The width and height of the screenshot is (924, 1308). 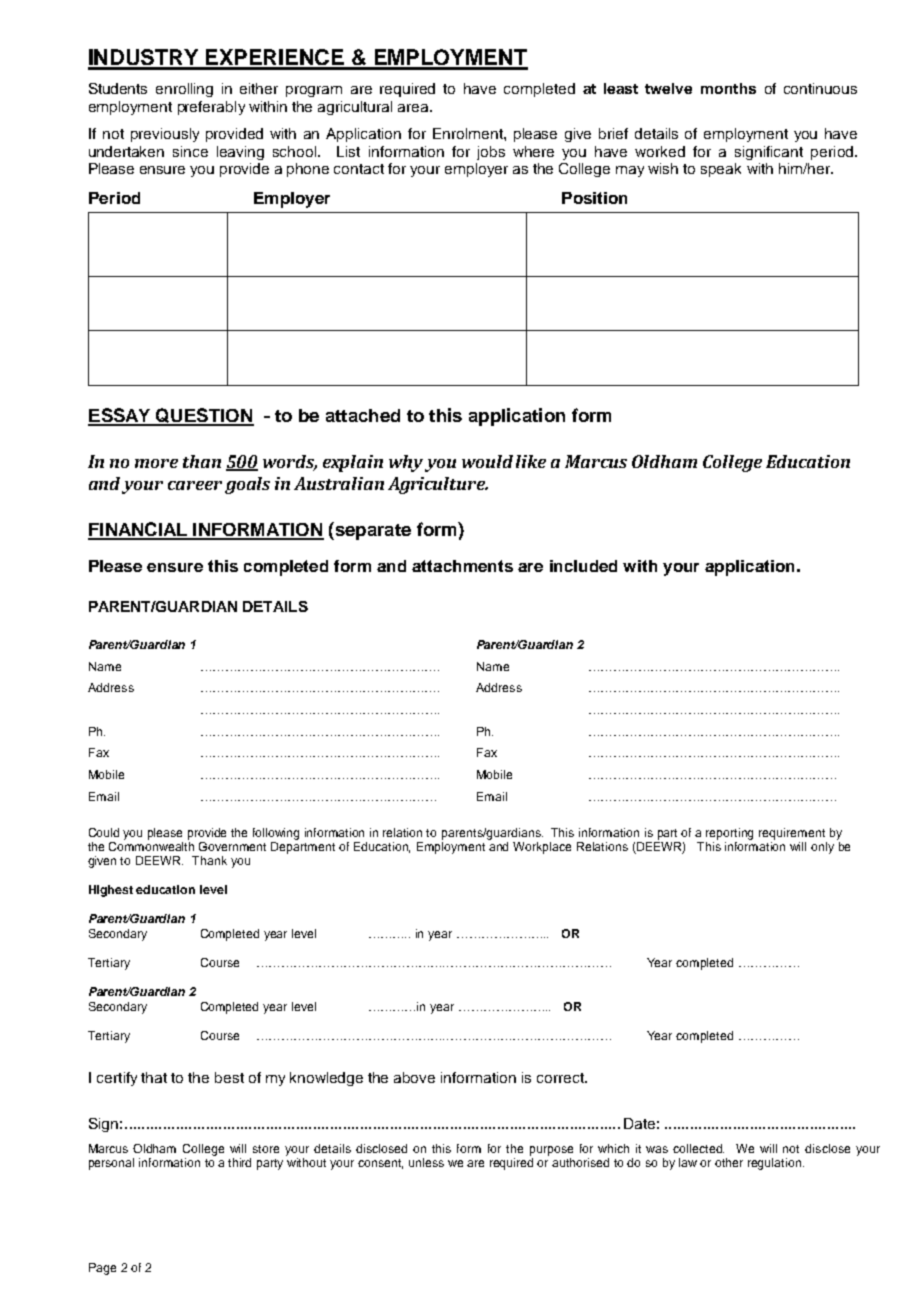 I want to click on would, so click(x=487, y=461).
